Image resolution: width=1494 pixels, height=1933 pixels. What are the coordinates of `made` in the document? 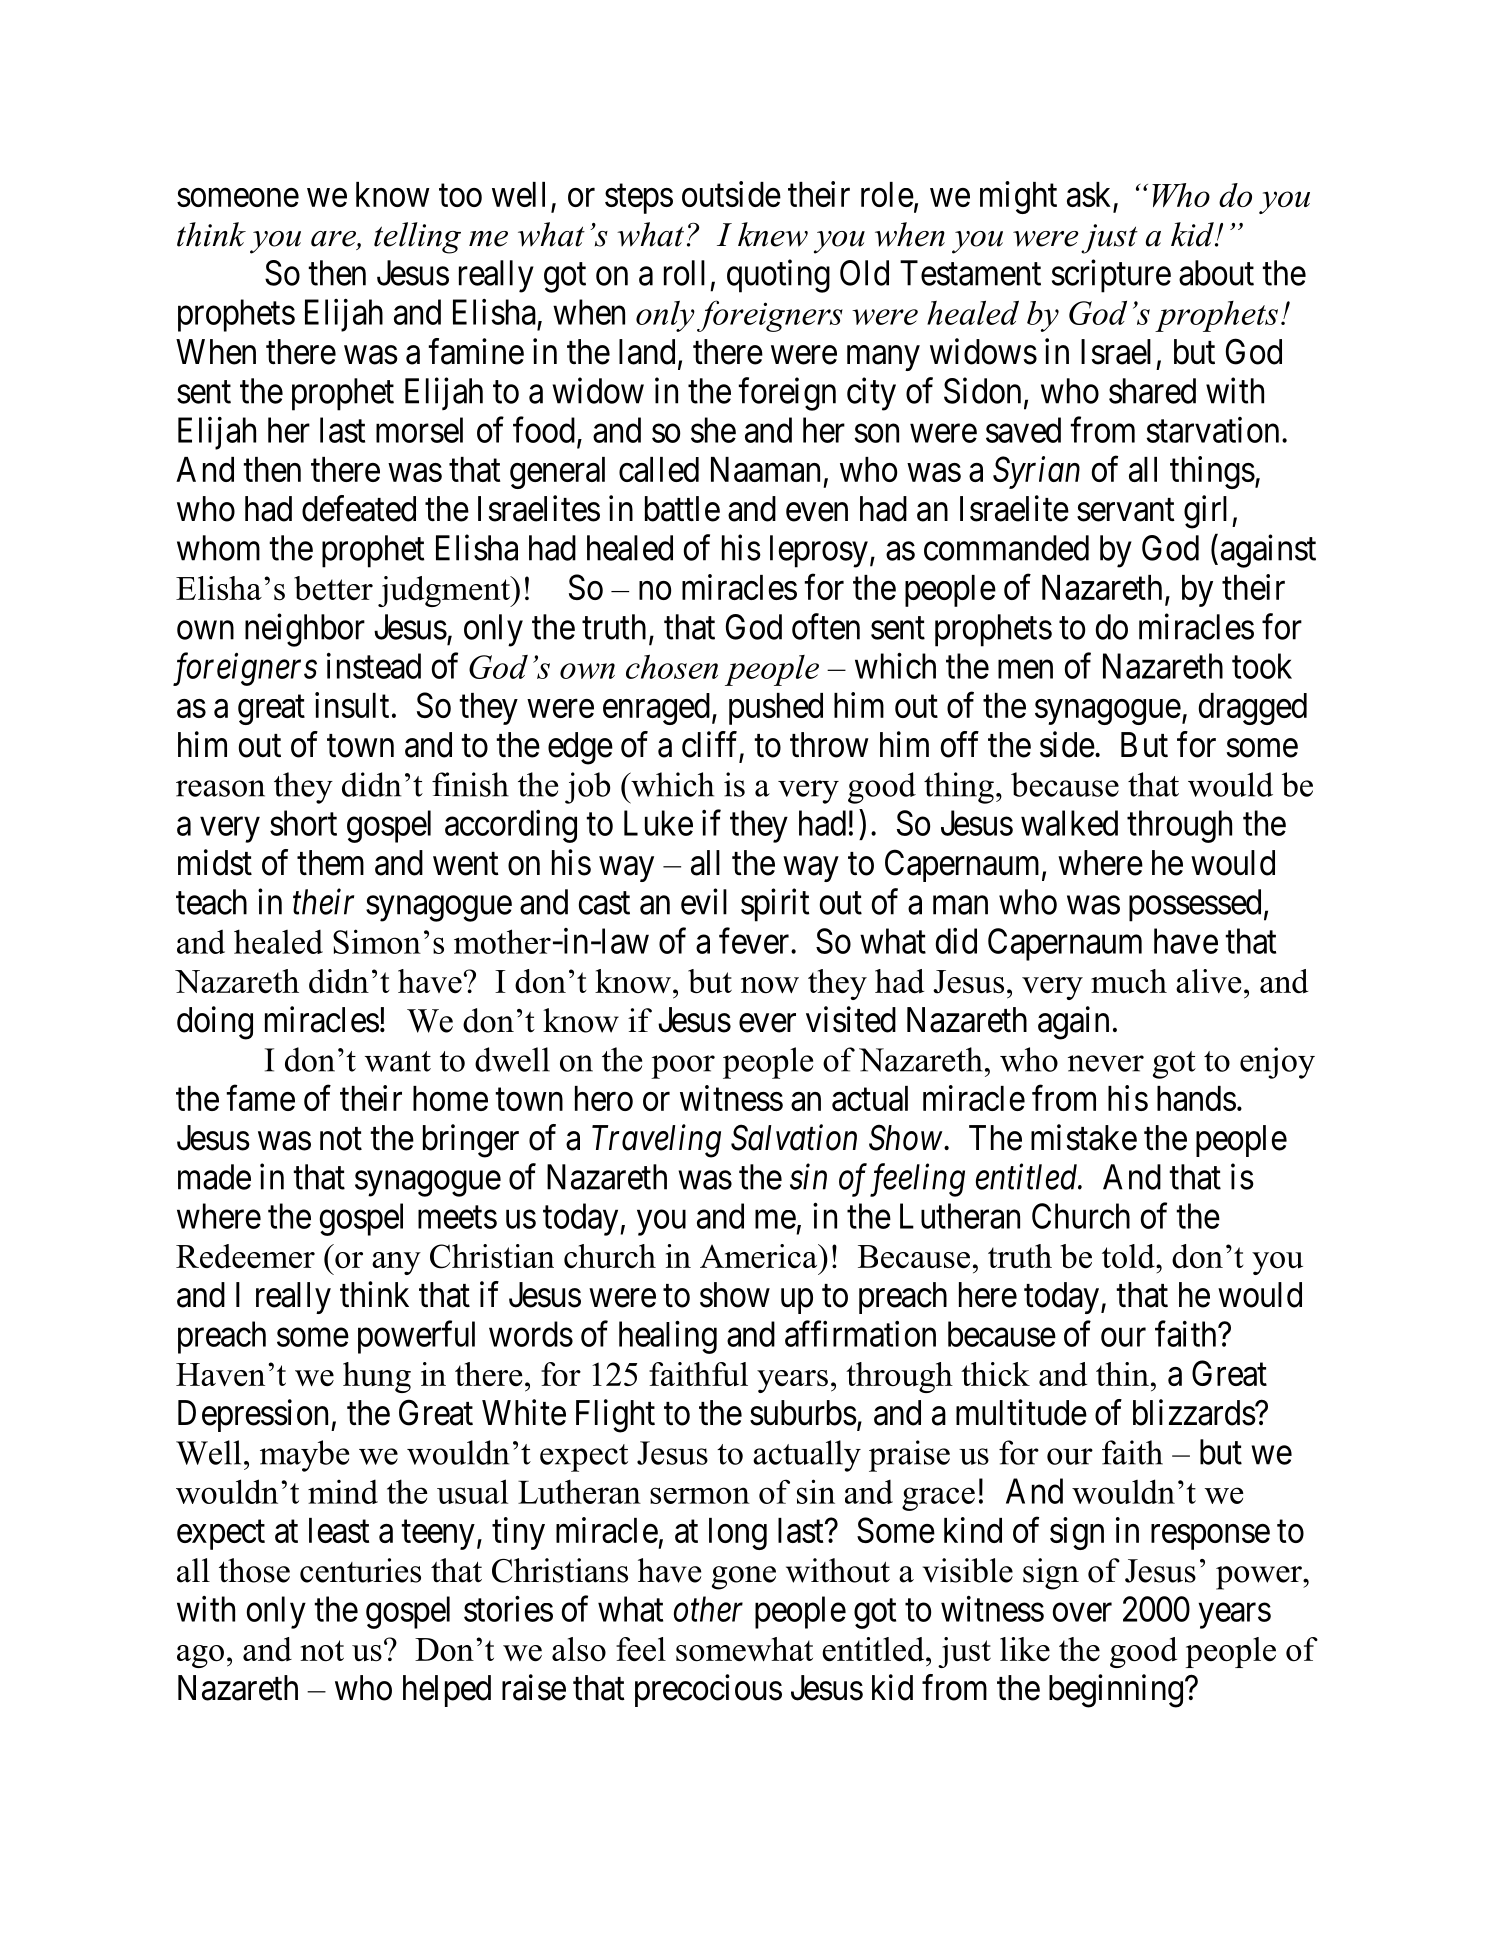 It's located at (214, 1177).
